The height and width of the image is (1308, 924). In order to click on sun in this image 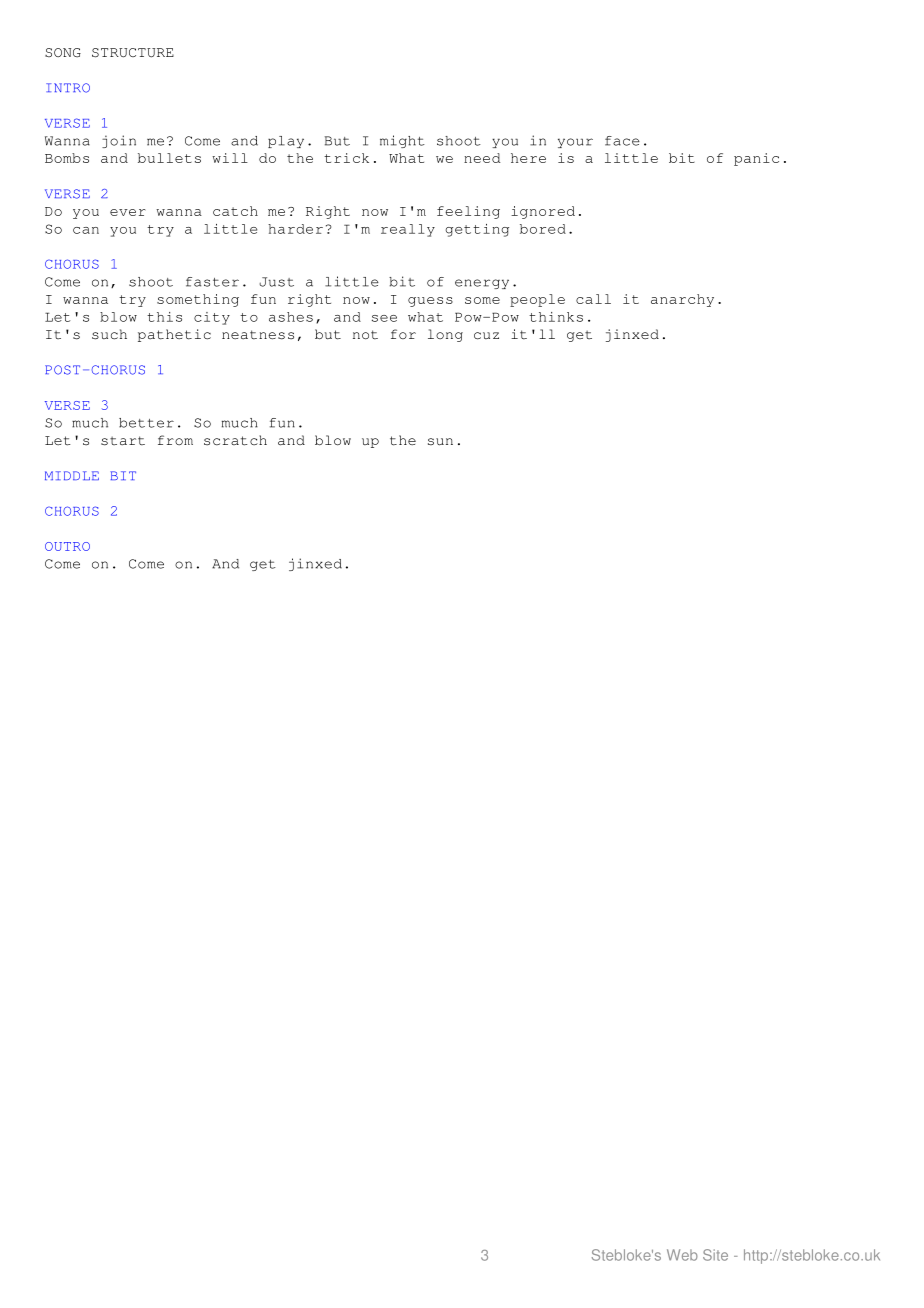, I will do `click(440, 442)`.
